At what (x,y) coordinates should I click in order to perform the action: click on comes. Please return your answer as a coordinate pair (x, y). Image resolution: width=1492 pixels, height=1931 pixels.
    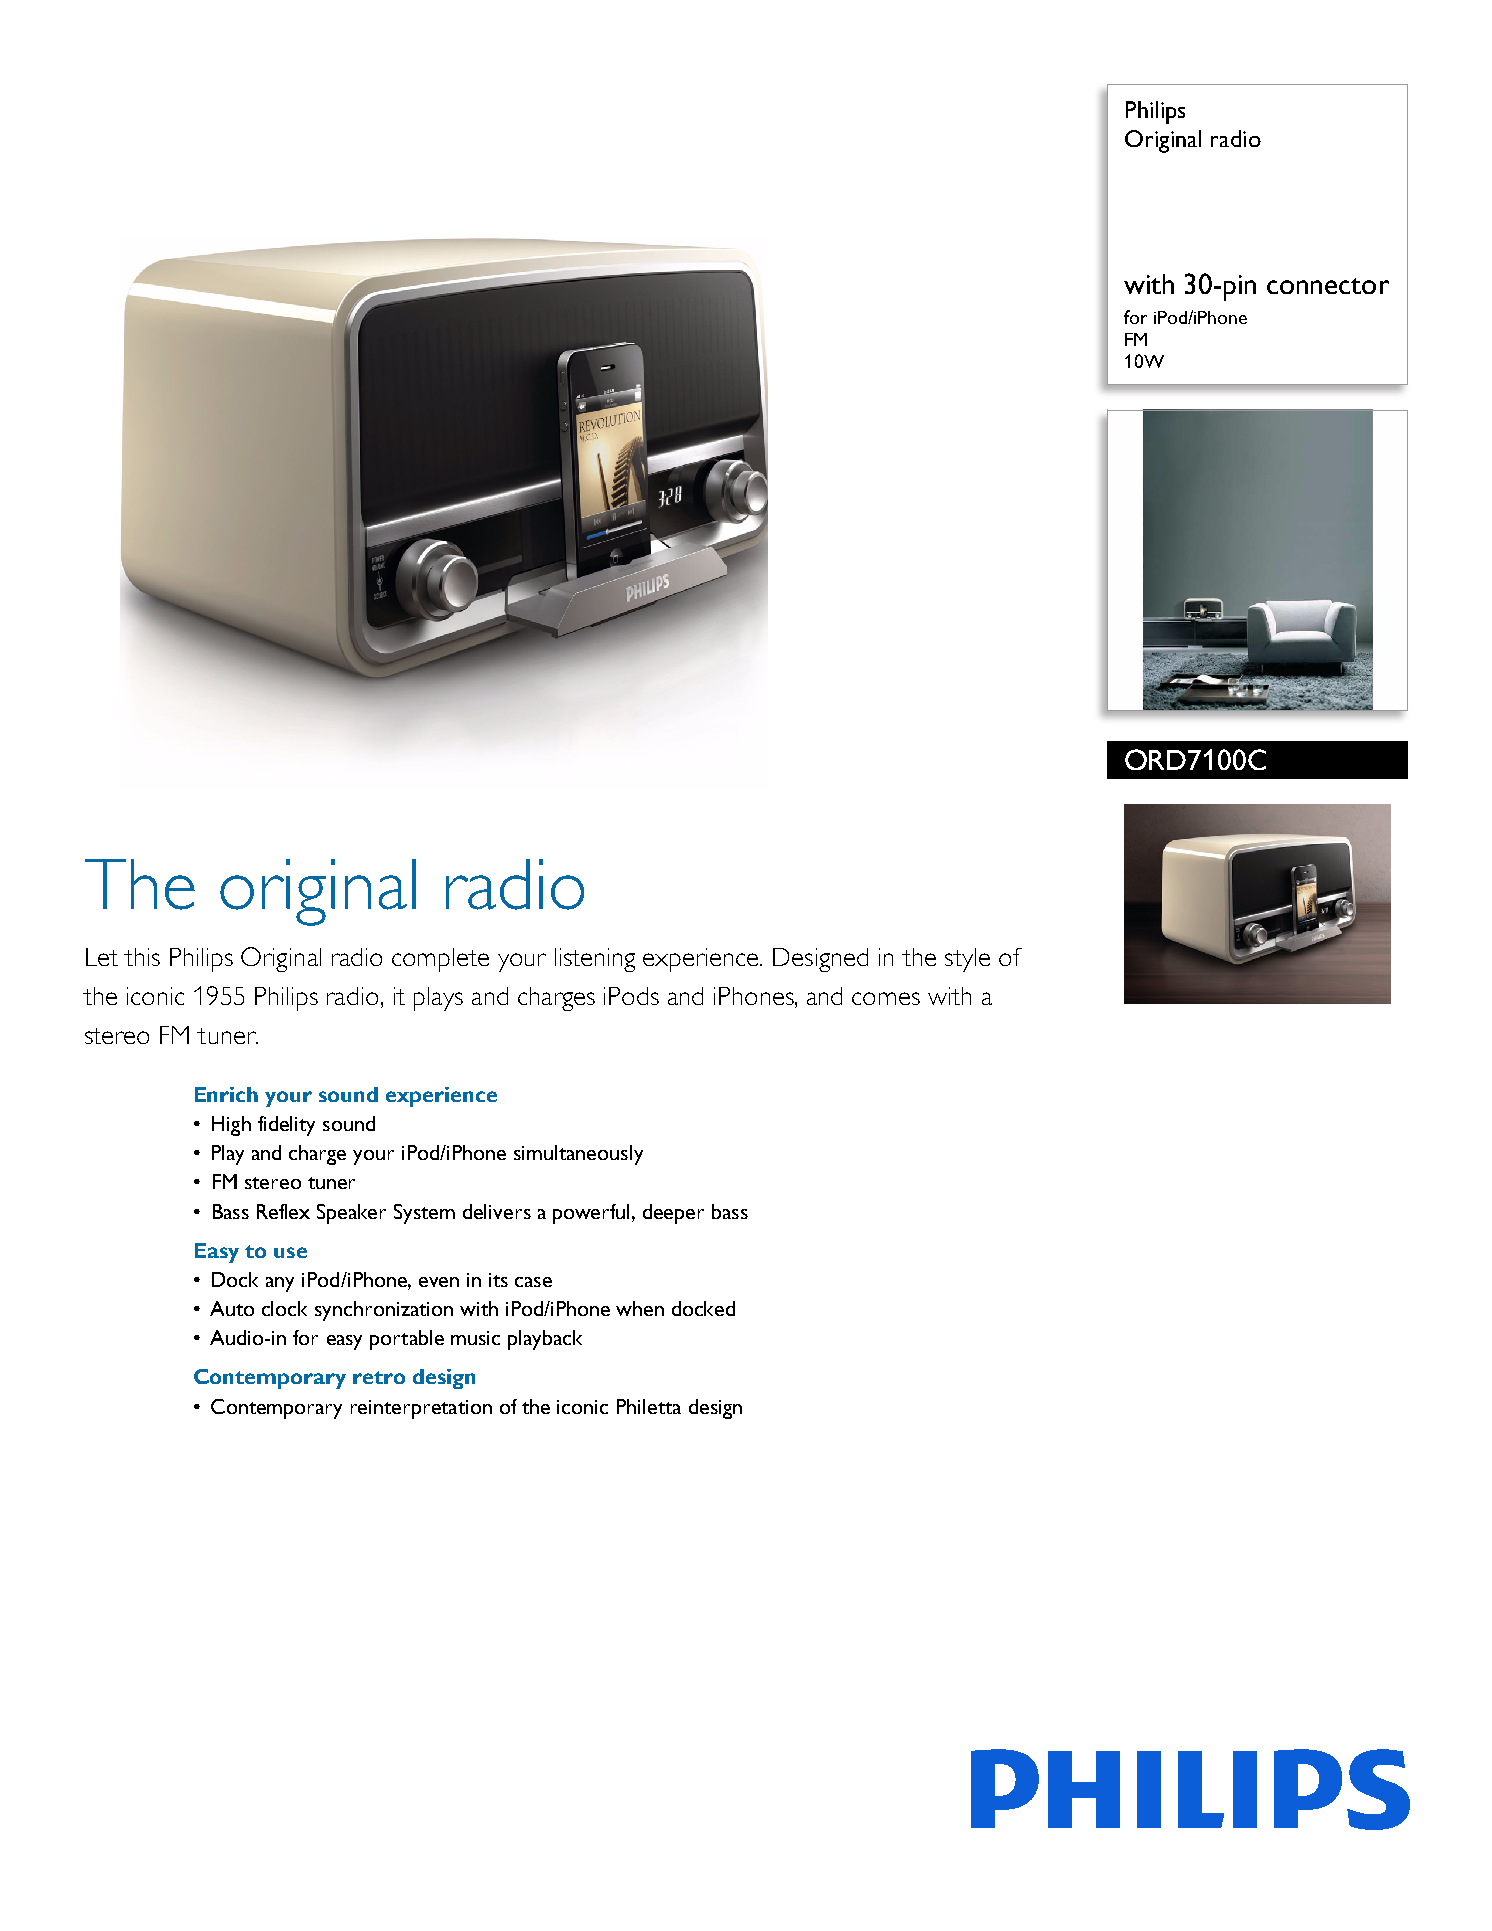
    Looking at the image, I should click on (886, 998).
